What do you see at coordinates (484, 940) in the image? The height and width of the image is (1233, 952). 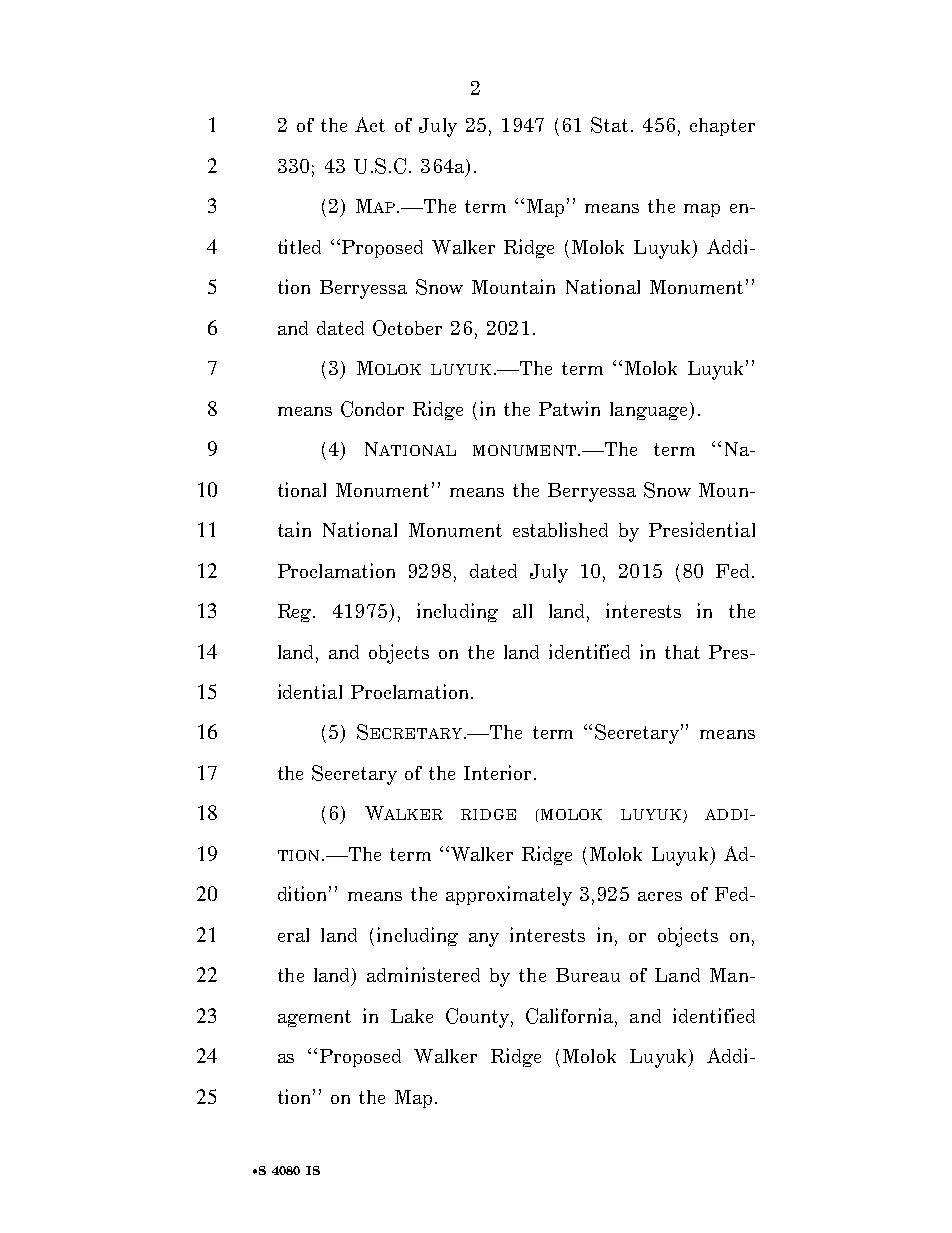 I see `any` at bounding box center [484, 940].
